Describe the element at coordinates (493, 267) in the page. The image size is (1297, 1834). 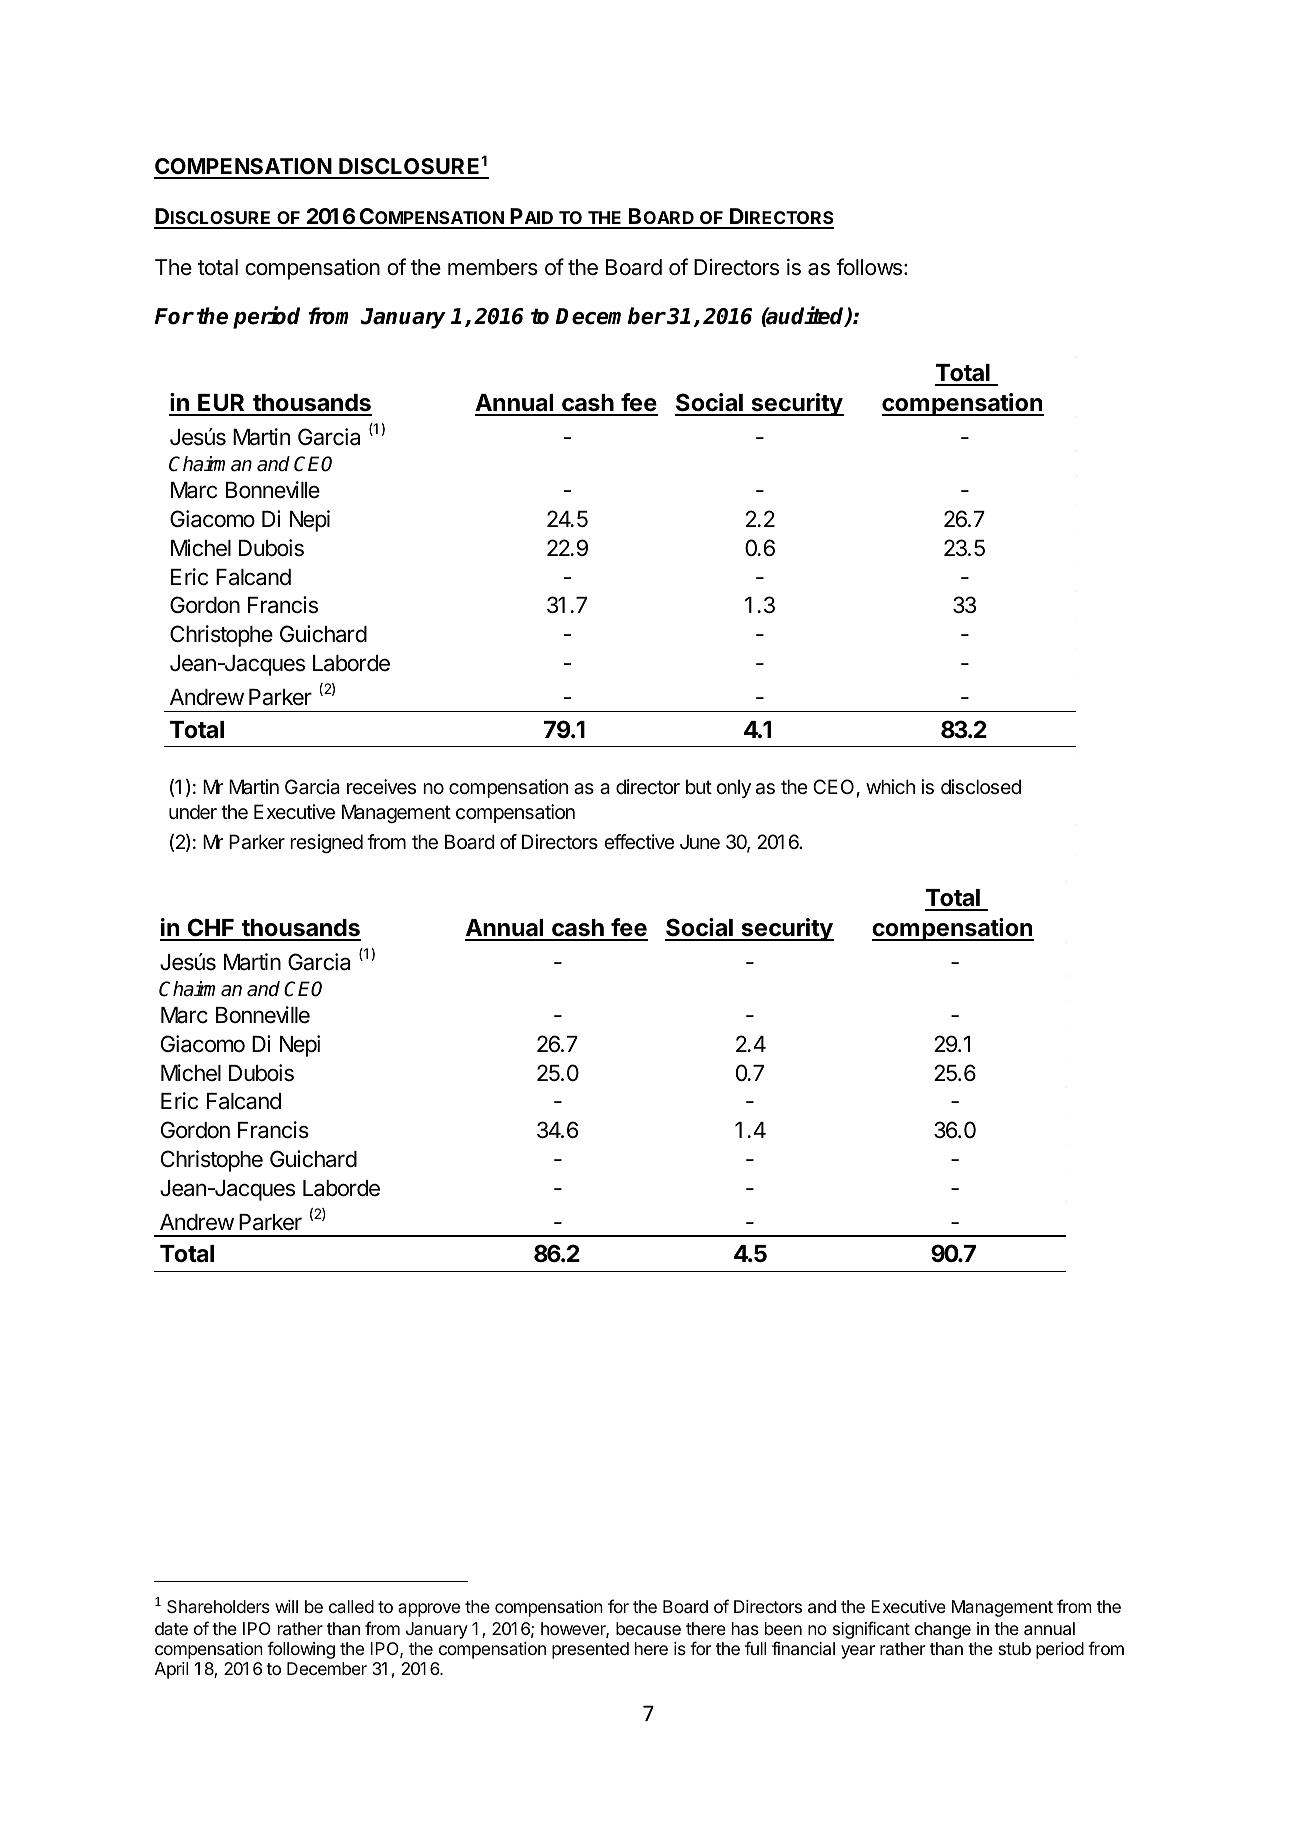
I see `members` at that location.
